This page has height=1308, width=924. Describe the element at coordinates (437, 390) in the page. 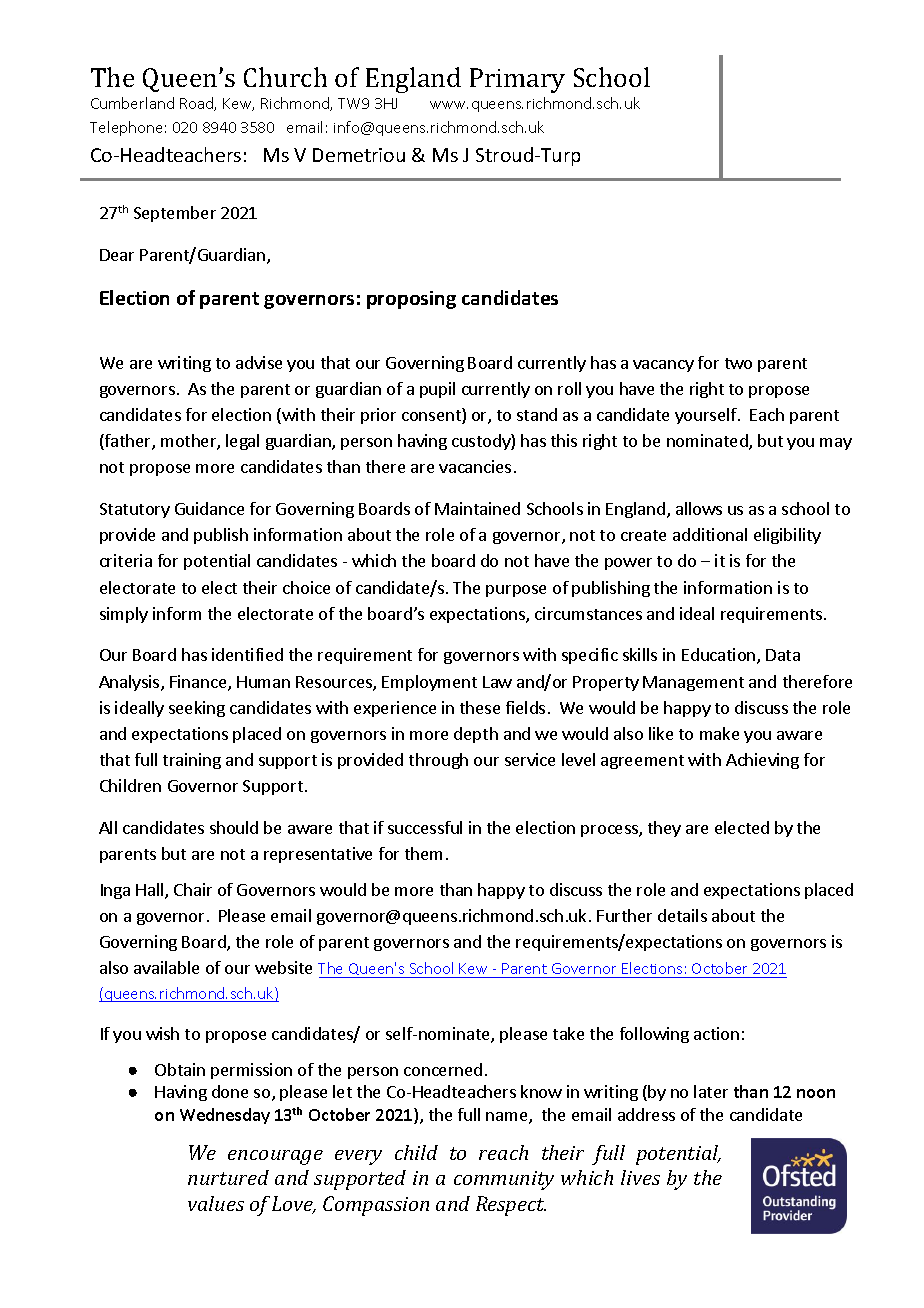

I see `pupil` at that location.
